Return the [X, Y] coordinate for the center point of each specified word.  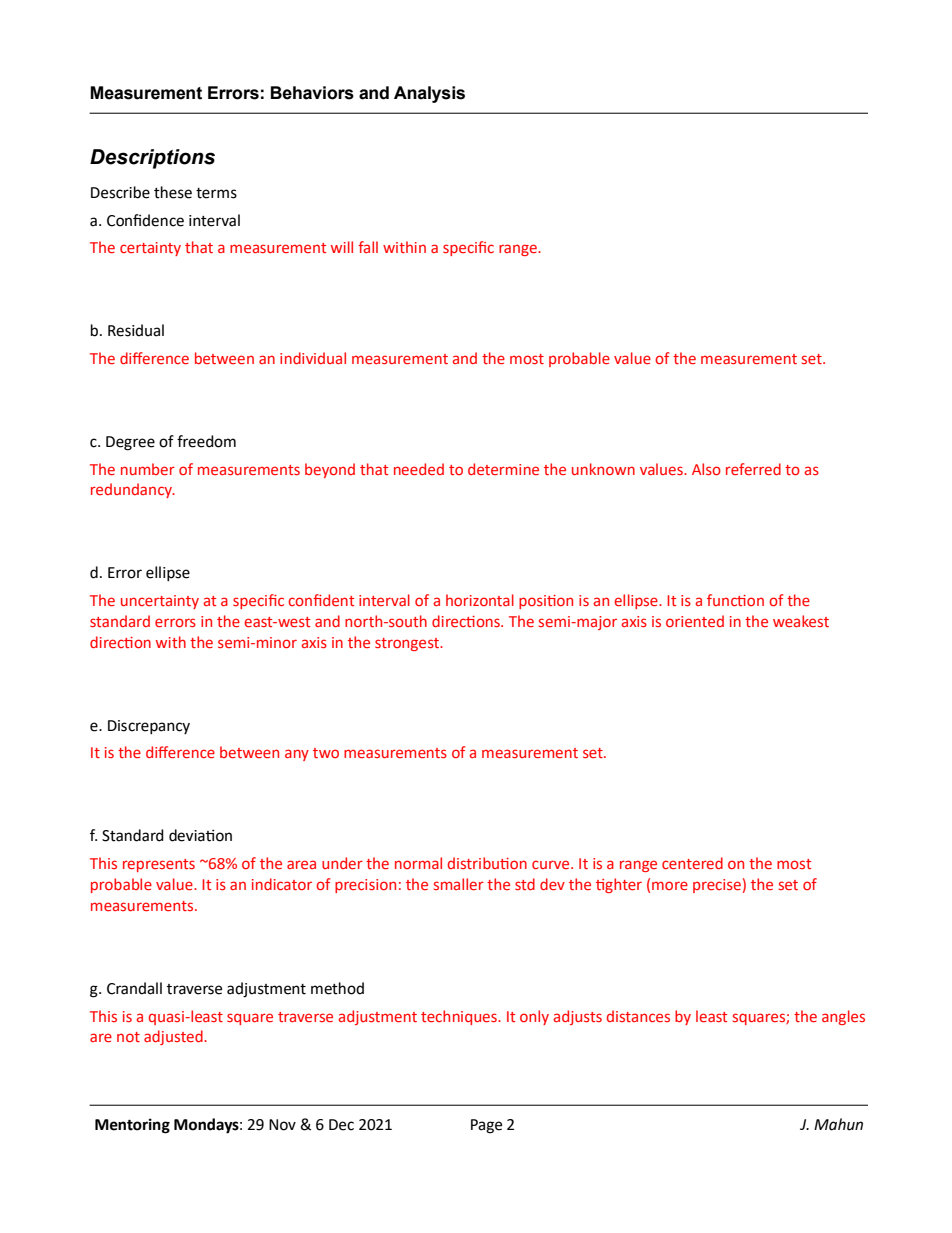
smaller [459, 884]
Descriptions [152, 159]
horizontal [480, 600]
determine [503, 469]
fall [368, 247]
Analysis [429, 94]
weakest [801, 621]
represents [159, 865]
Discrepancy [149, 727]
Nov [282, 1125]
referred [753, 469]
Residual [136, 330]
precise [717, 886]
